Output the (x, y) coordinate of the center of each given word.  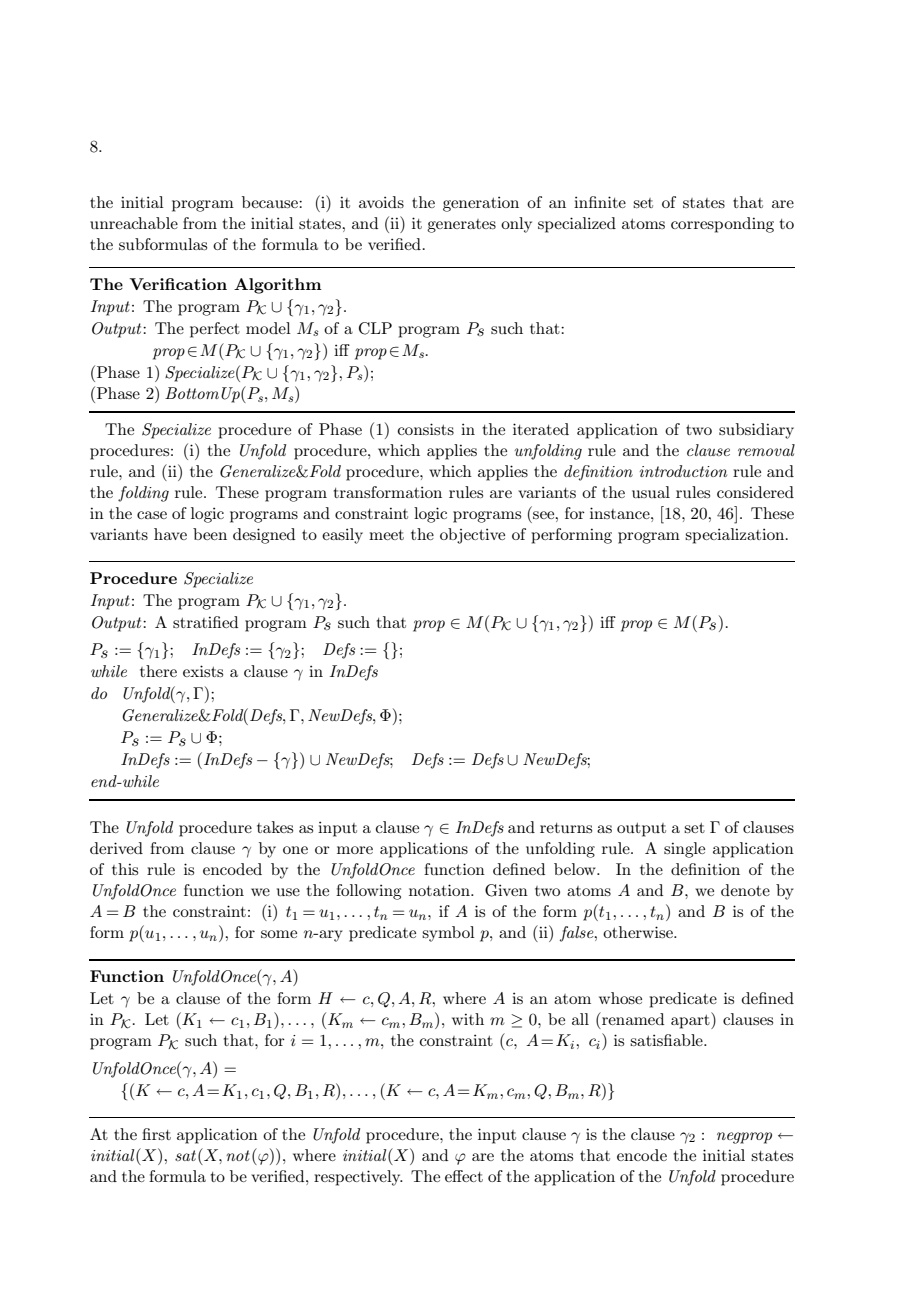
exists (203, 671)
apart (691, 1022)
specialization (736, 536)
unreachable (134, 223)
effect (464, 1176)
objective (472, 536)
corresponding (722, 225)
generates (461, 226)
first (156, 1134)
